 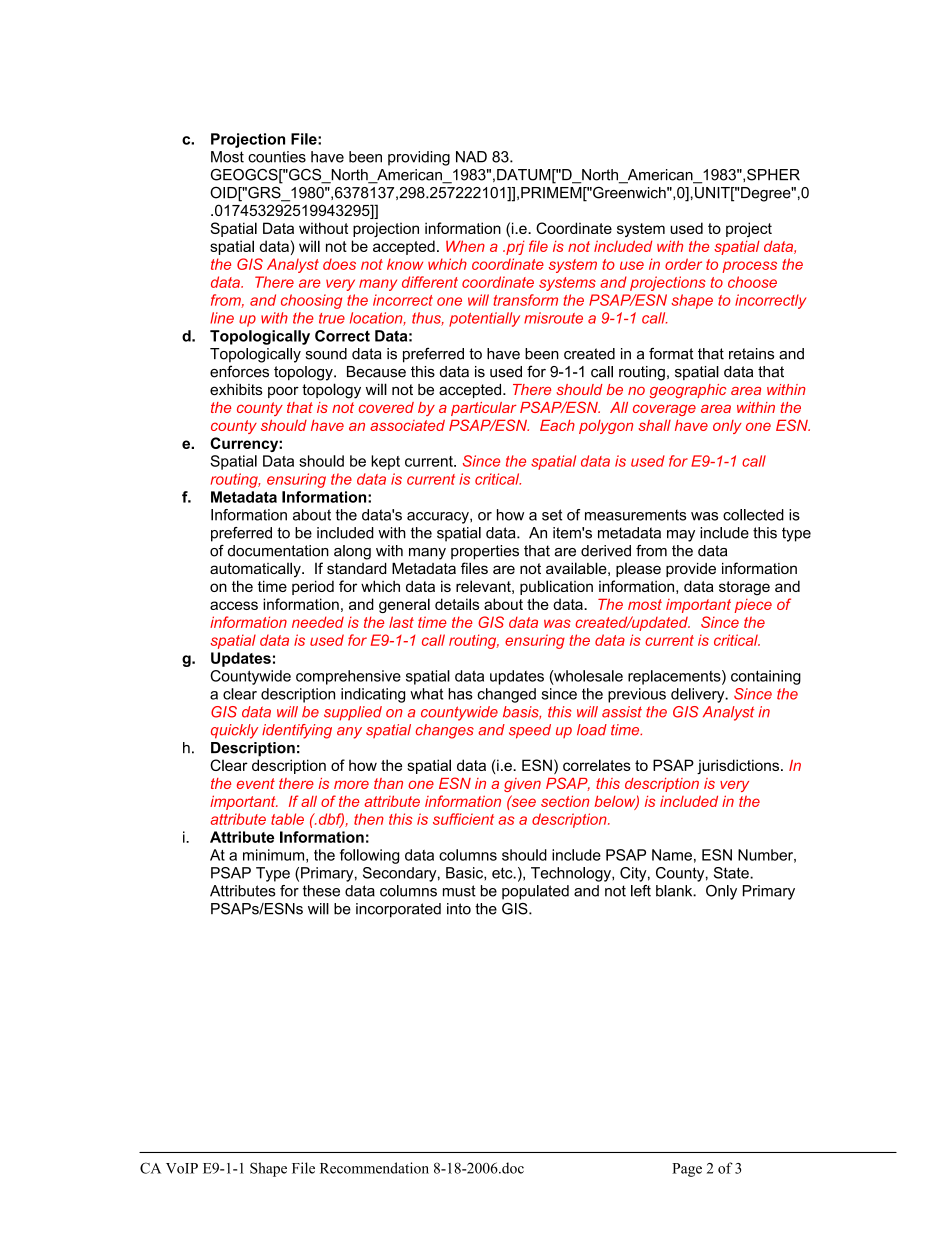 I want to click on containing, so click(x=766, y=677).
